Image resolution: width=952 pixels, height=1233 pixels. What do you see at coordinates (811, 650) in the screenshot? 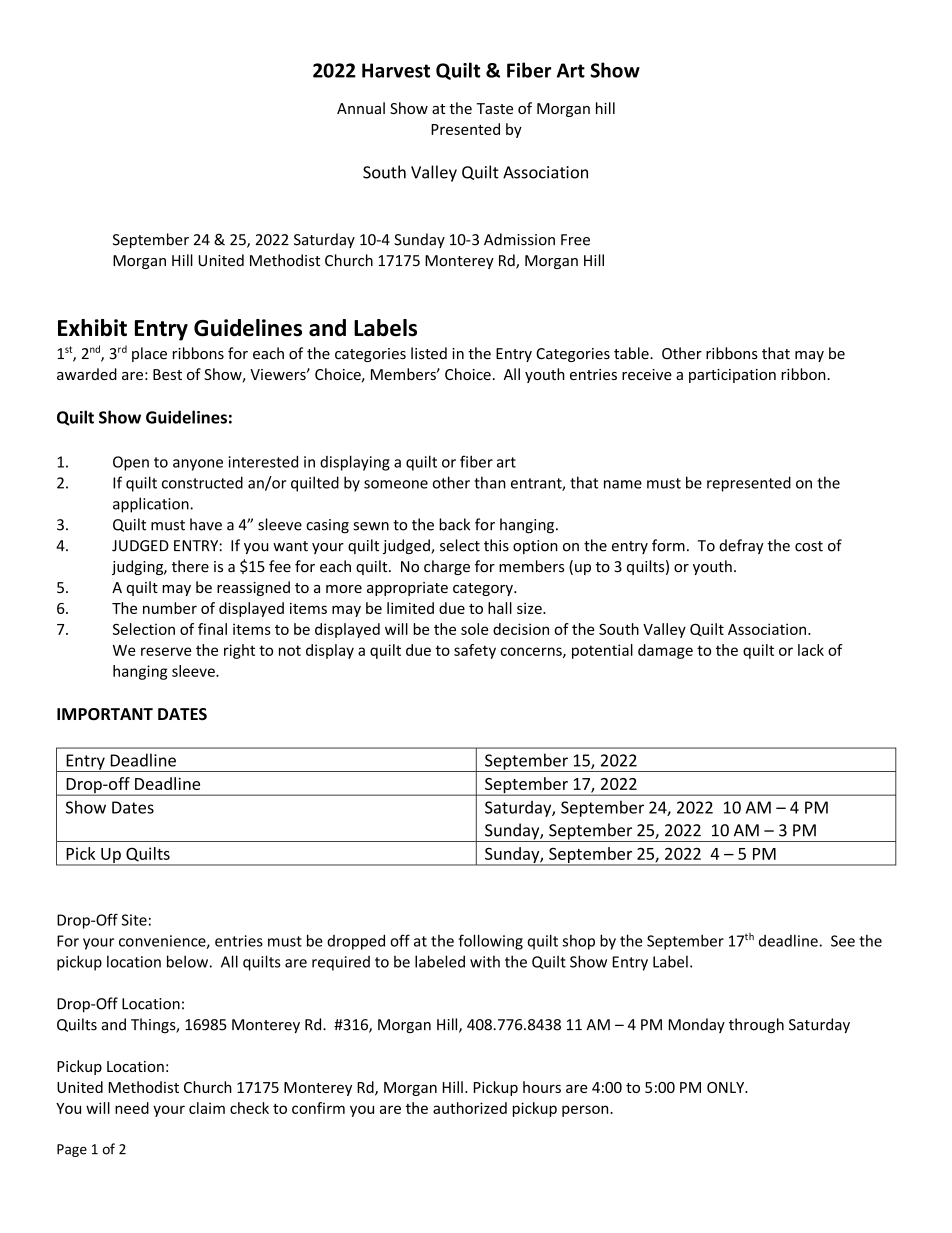
I see `lack` at bounding box center [811, 650].
